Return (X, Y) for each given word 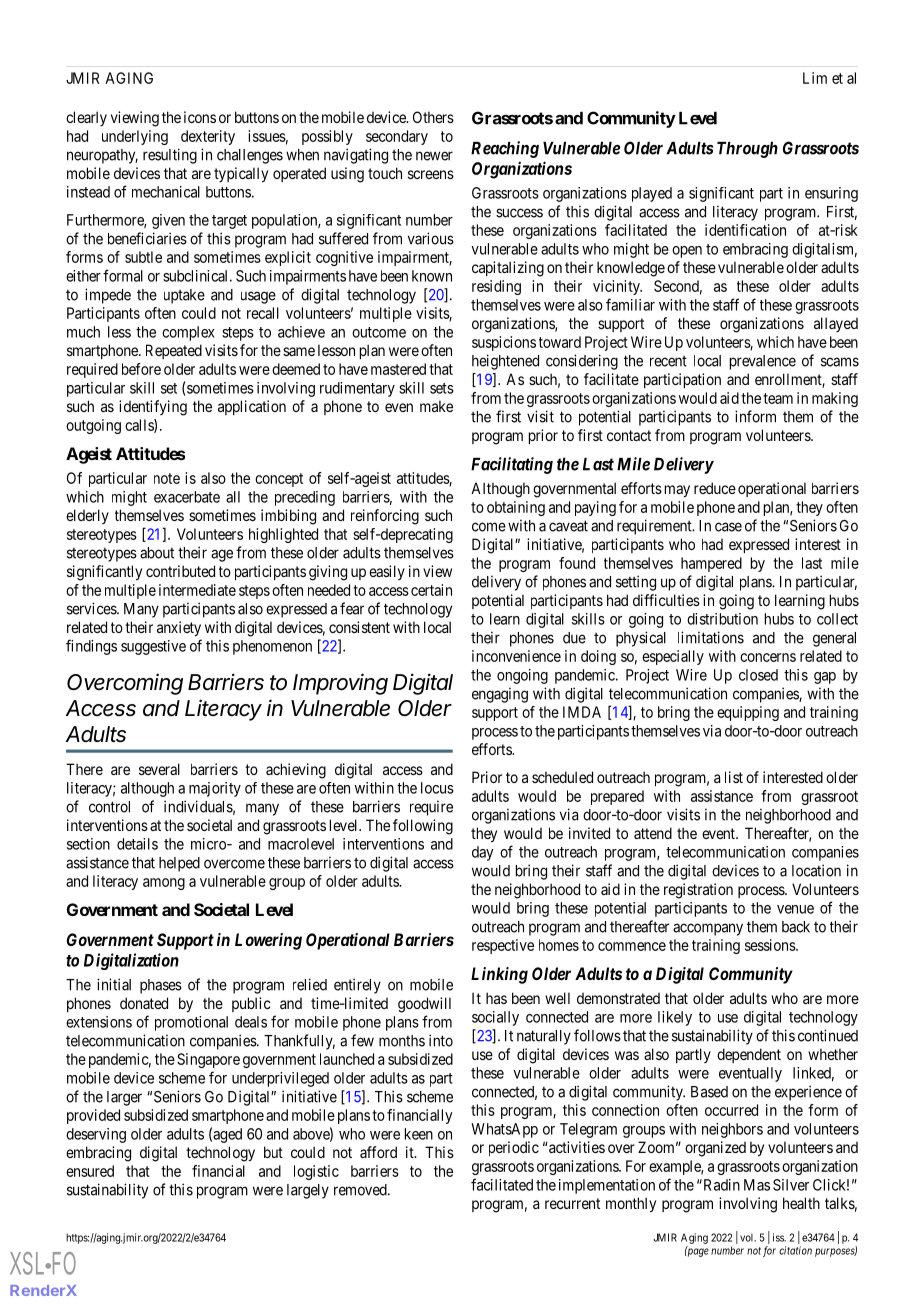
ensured (90, 1171)
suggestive (153, 647)
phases (161, 986)
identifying (153, 408)
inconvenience (516, 656)
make (436, 406)
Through (747, 150)
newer (434, 156)
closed (758, 675)
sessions (771, 945)
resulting (170, 156)
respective (503, 946)
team (778, 398)
